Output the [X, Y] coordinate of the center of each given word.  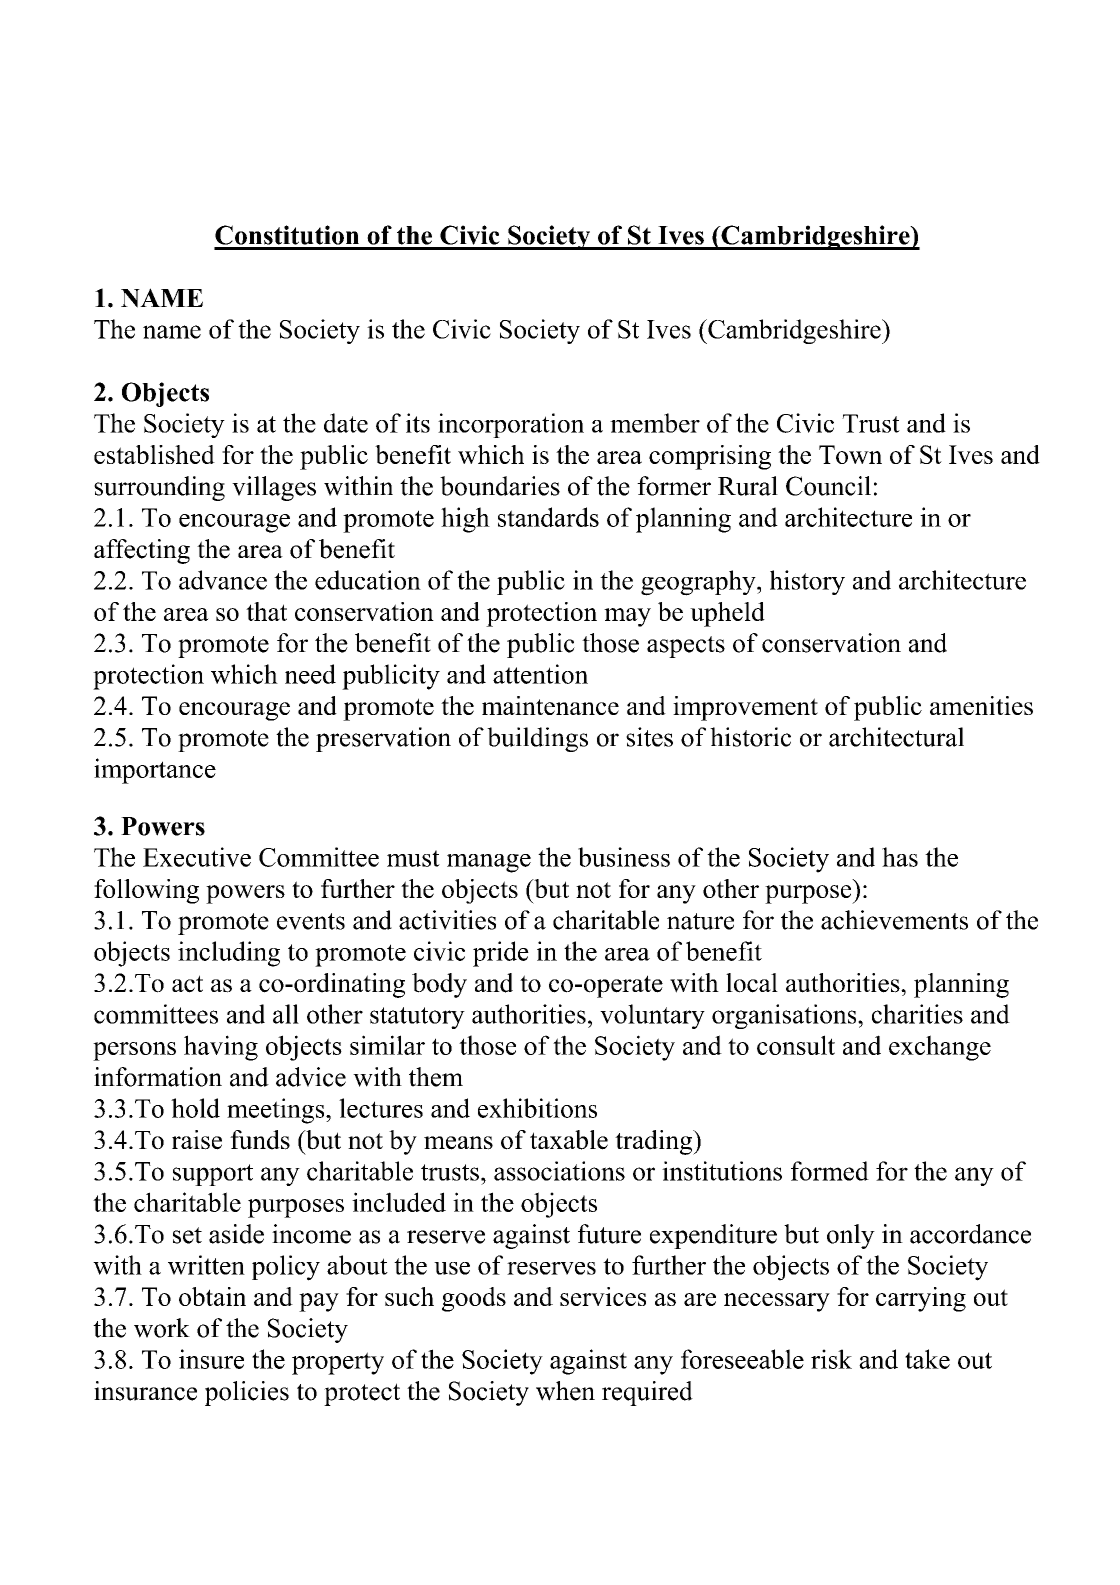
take [927, 1359]
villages [274, 488]
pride [501, 954]
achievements [894, 920]
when [565, 1391]
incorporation [511, 425]
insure [211, 1359]
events [311, 921]
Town [850, 454]
